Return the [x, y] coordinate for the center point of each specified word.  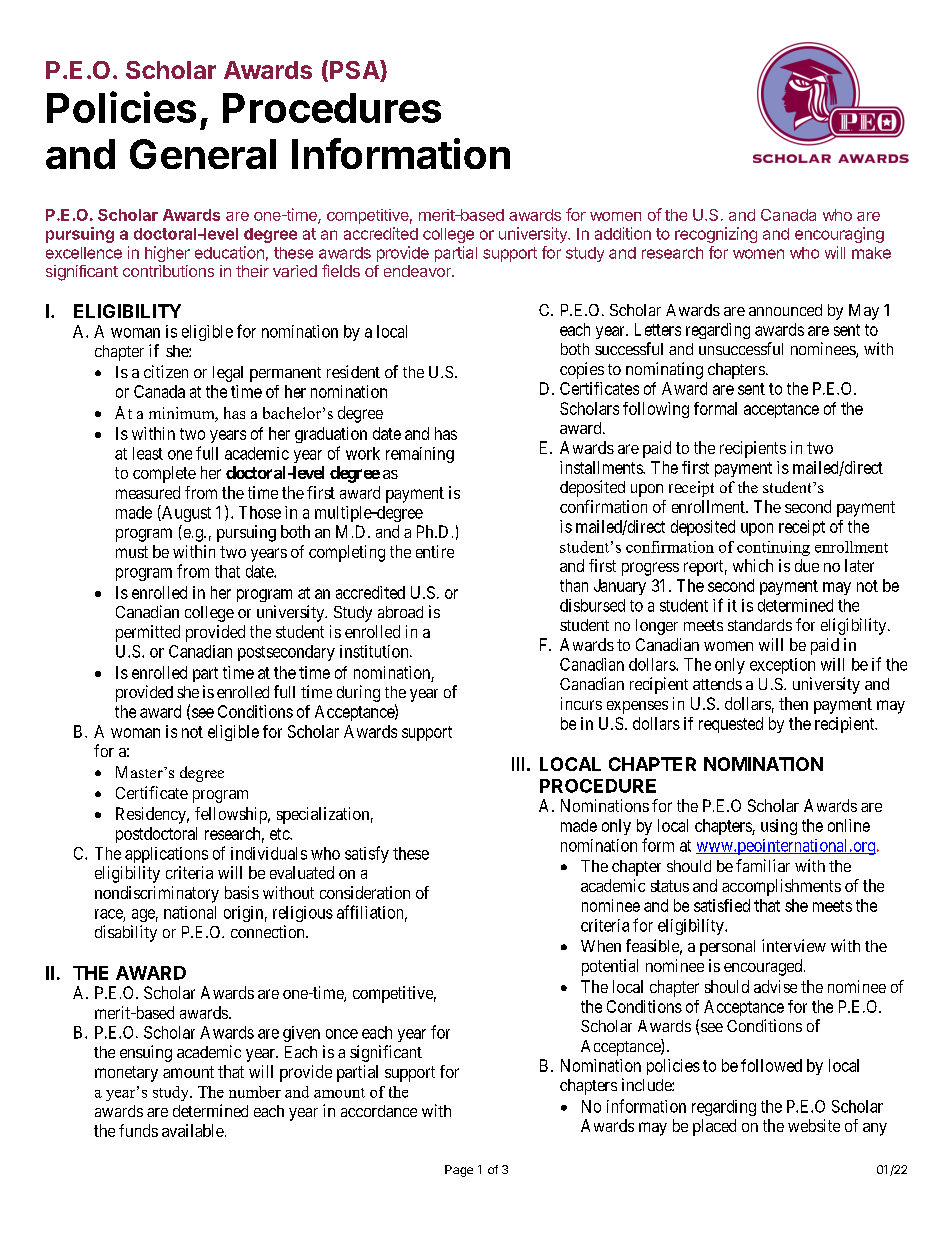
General [203, 154]
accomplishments [781, 887]
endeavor [418, 271]
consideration [365, 892]
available [193, 1130]
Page [459, 1171]
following [656, 410]
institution [375, 651]
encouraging [839, 235]
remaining [420, 455]
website [814, 1125]
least [148, 453]
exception [782, 666]
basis [242, 892]
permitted [148, 633]
